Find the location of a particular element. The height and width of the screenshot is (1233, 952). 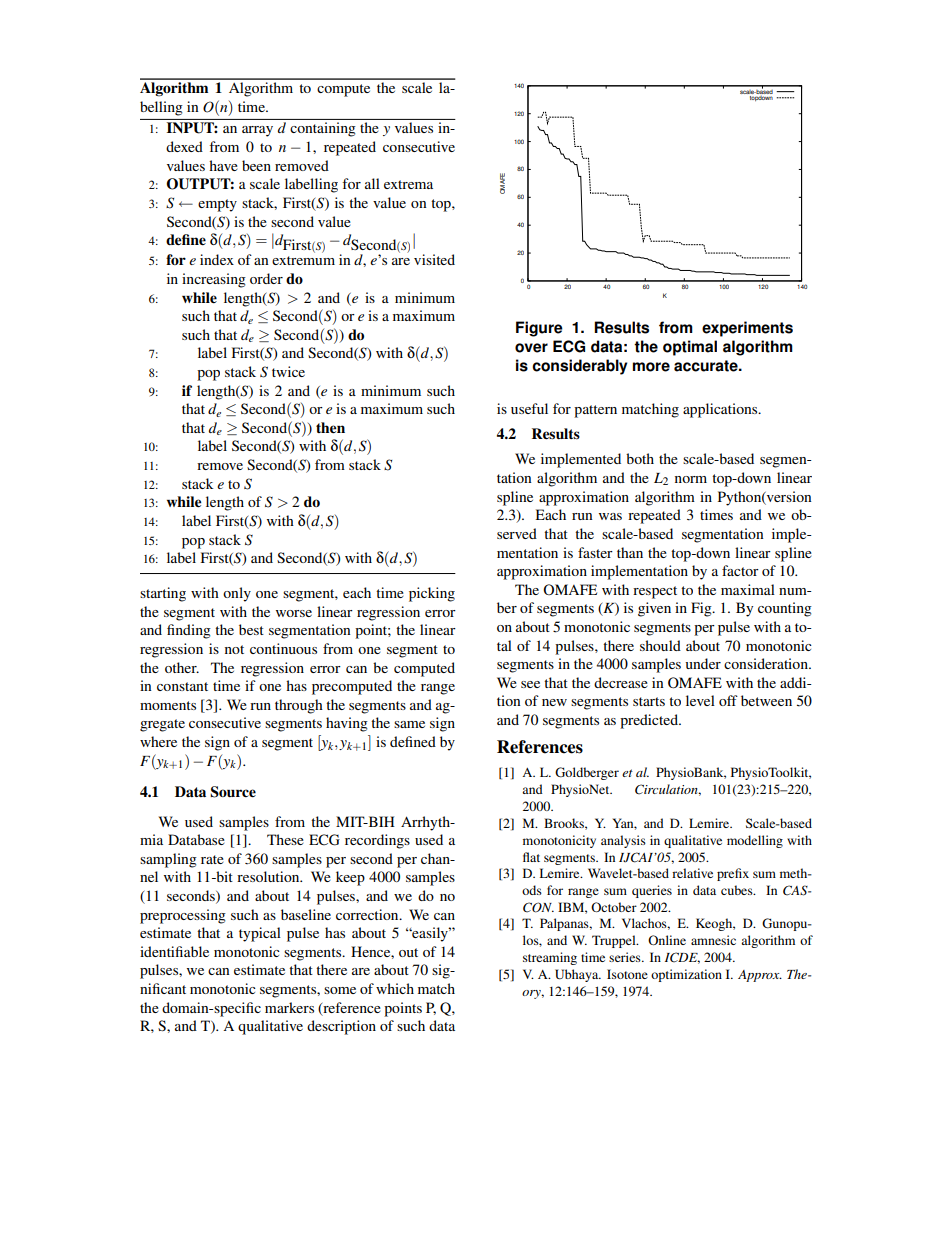

markers is located at coordinates (289, 1007).
